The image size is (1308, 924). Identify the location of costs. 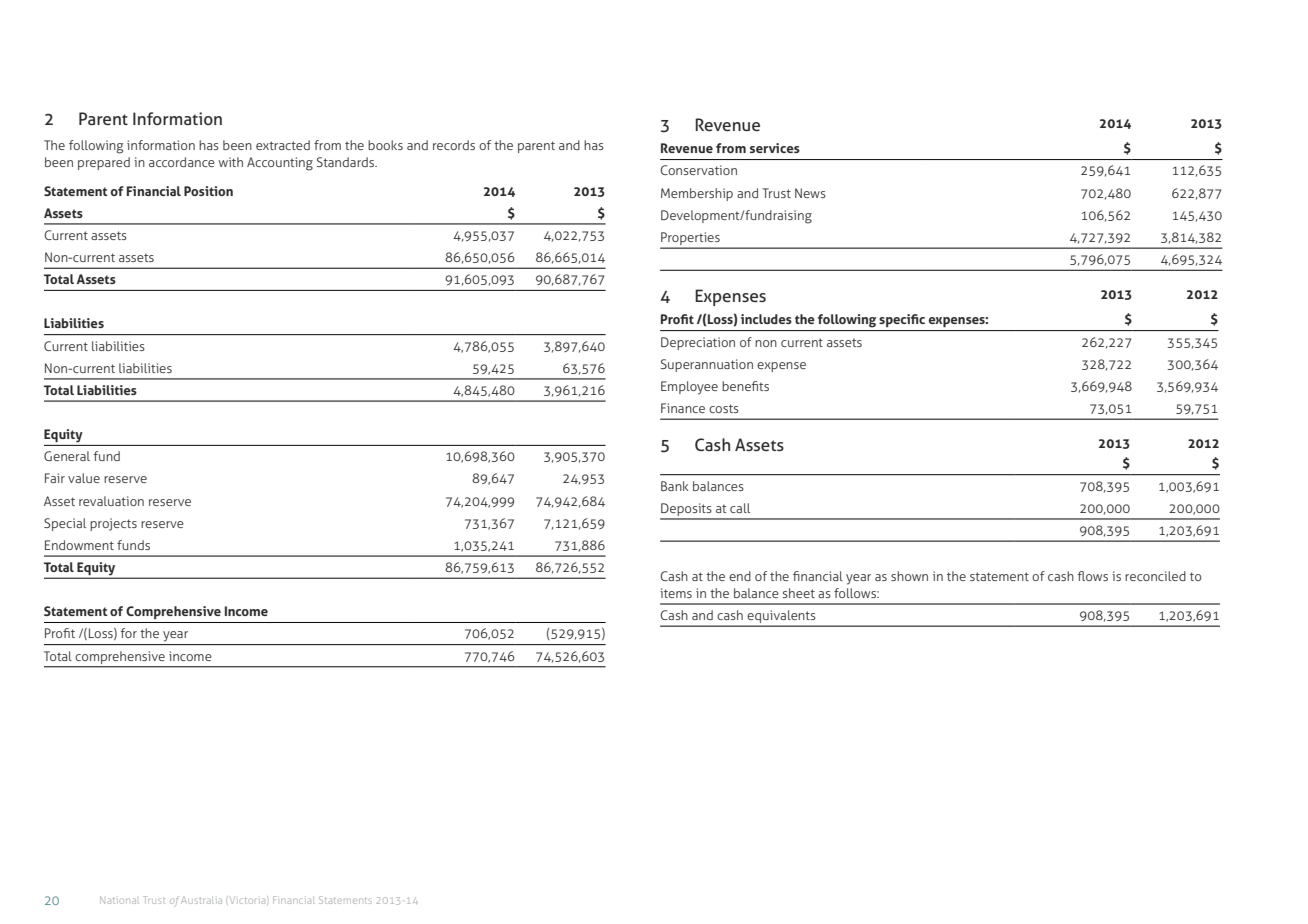
(724, 408).
